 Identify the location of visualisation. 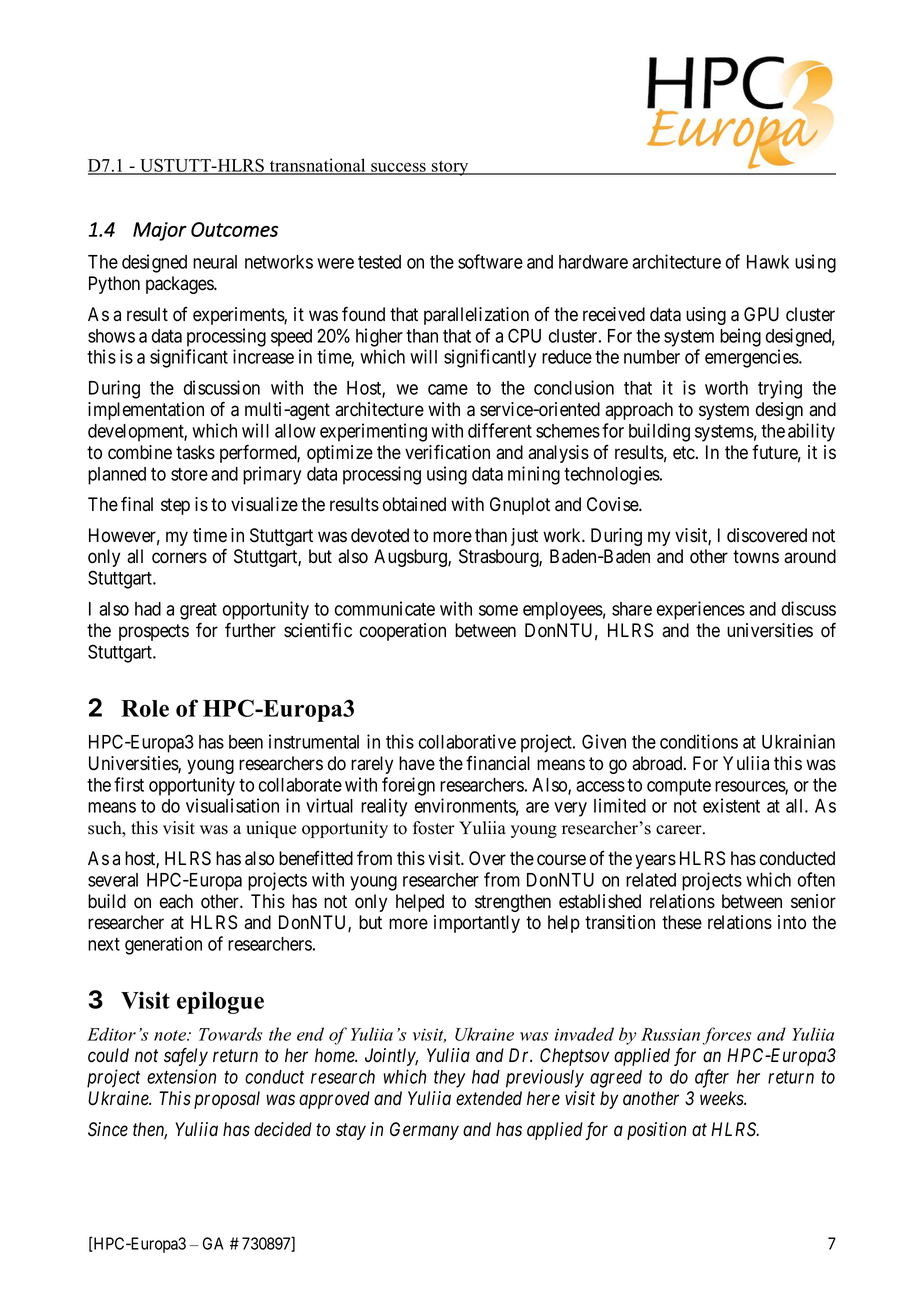
(232, 805).
